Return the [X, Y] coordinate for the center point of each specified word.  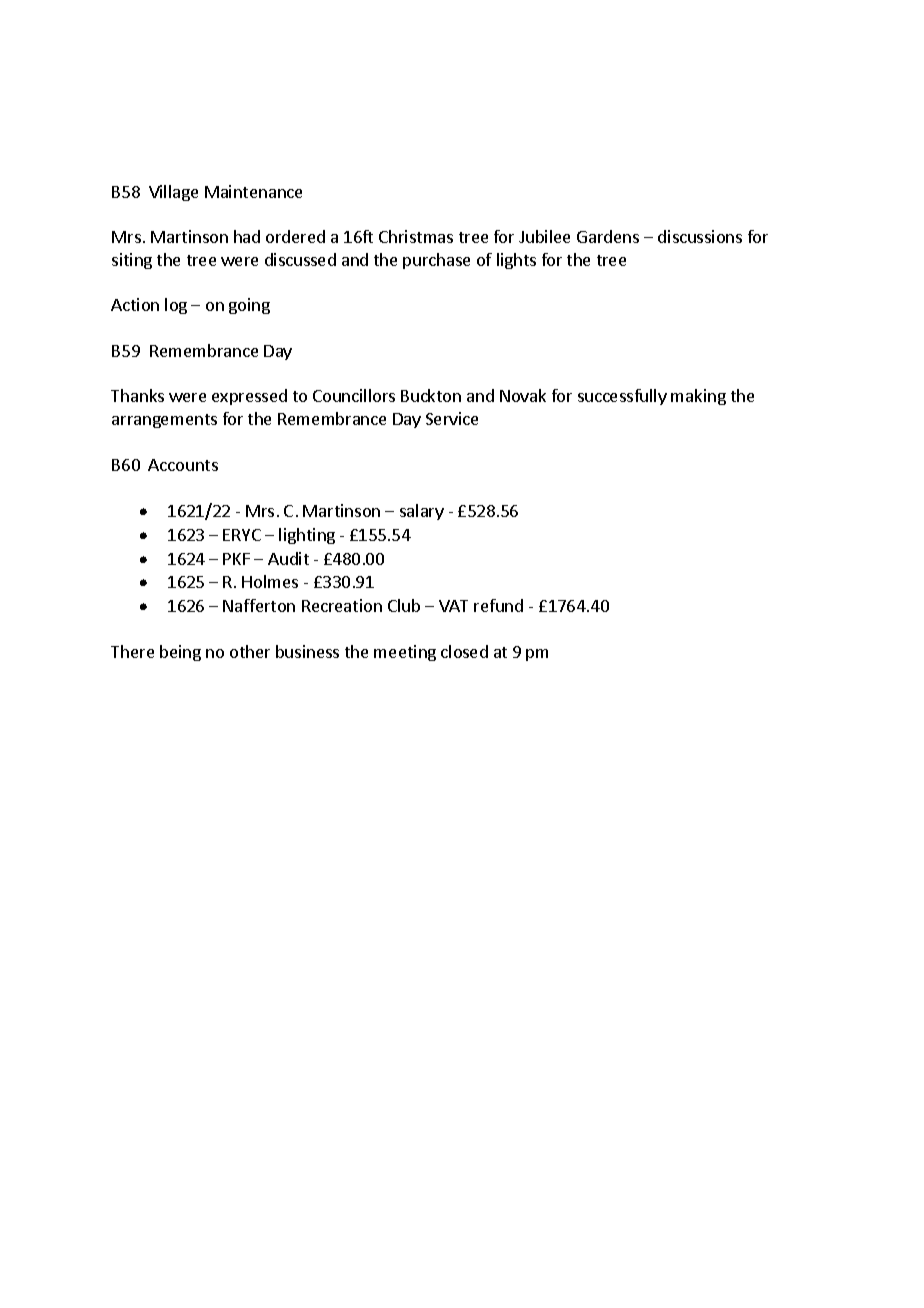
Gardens [608, 236]
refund [498, 605]
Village [173, 193]
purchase [436, 261]
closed [464, 651]
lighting [307, 536]
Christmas [416, 236]
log [176, 306]
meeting [405, 653]
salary [422, 512]
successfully [622, 397]
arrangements [164, 421]
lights [516, 261]
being [180, 653]
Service [452, 418]
